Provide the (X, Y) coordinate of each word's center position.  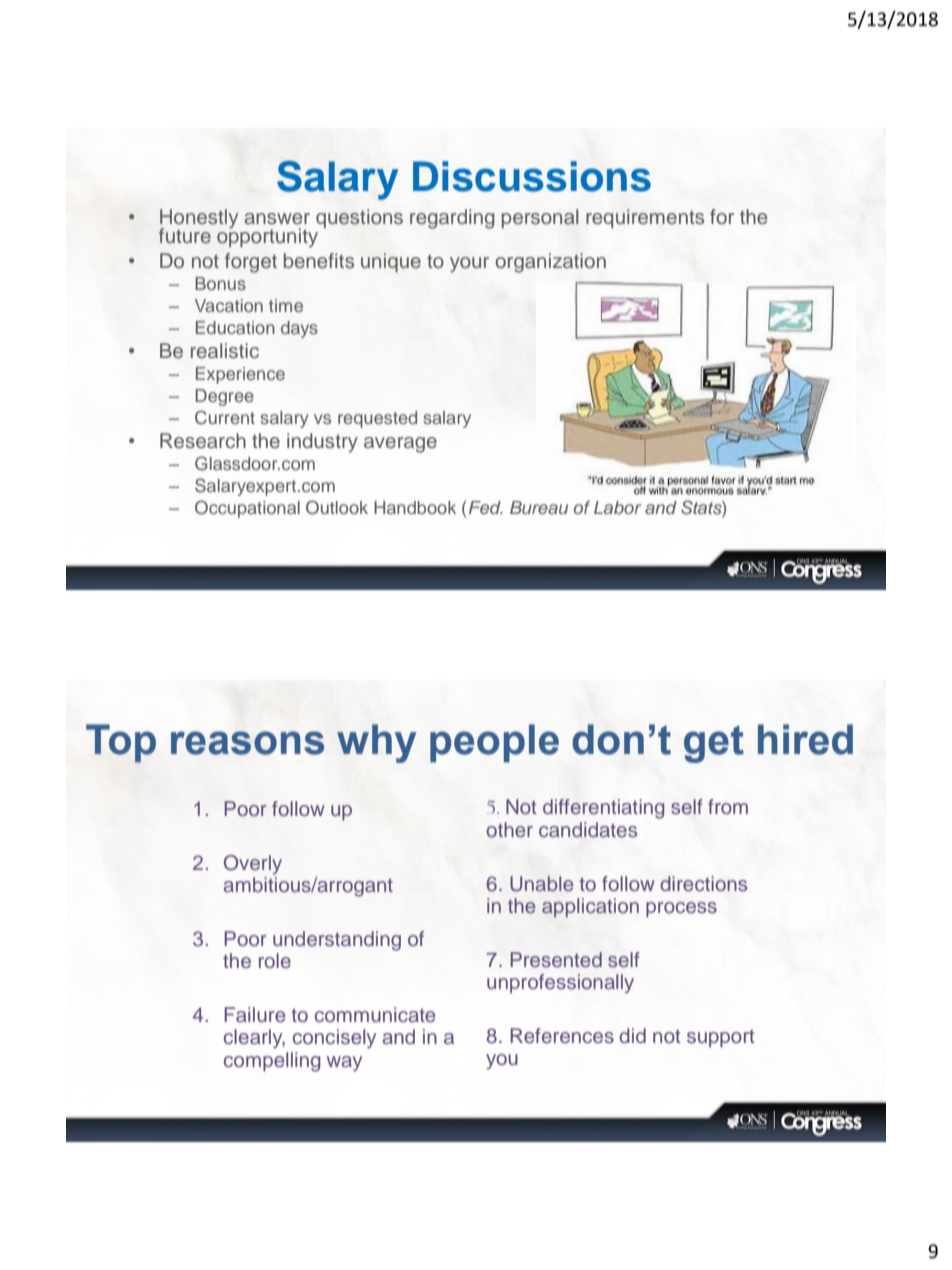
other (509, 829)
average (400, 445)
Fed (486, 507)
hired (805, 739)
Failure (254, 1015)
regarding (452, 219)
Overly (253, 865)
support (721, 1038)
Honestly (199, 220)
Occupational (247, 509)
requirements (645, 218)
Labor (617, 507)
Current (225, 417)
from (728, 806)
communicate (375, 1015)
